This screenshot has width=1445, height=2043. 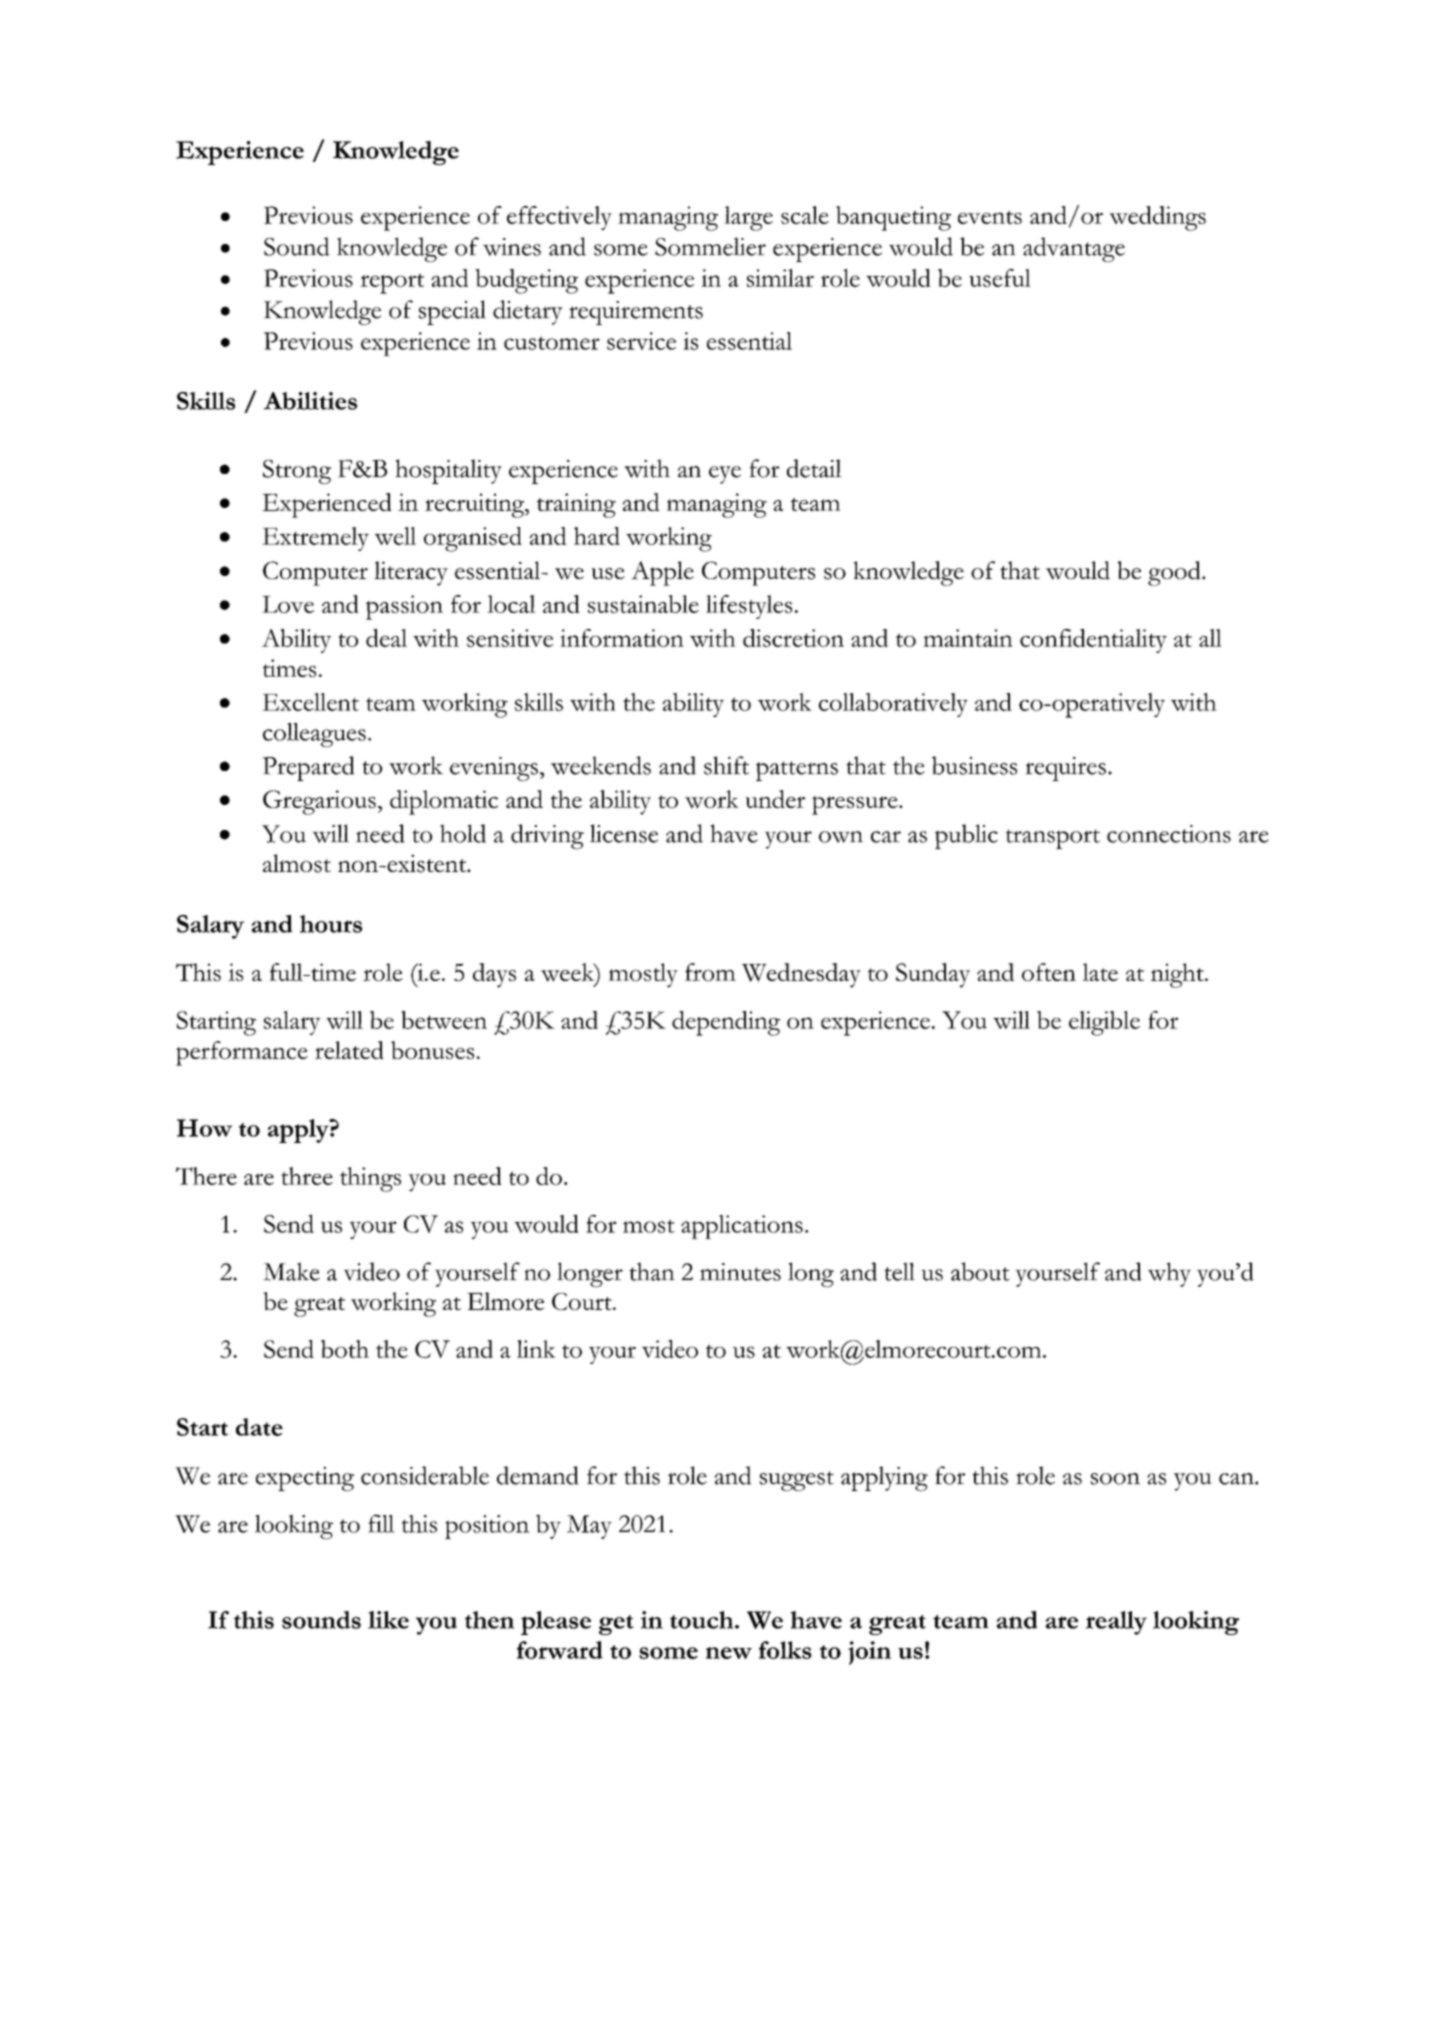 What do you see at coordinates (288, 604) in the screenshot?
I see `Love` at bounding box center [288, 604].
